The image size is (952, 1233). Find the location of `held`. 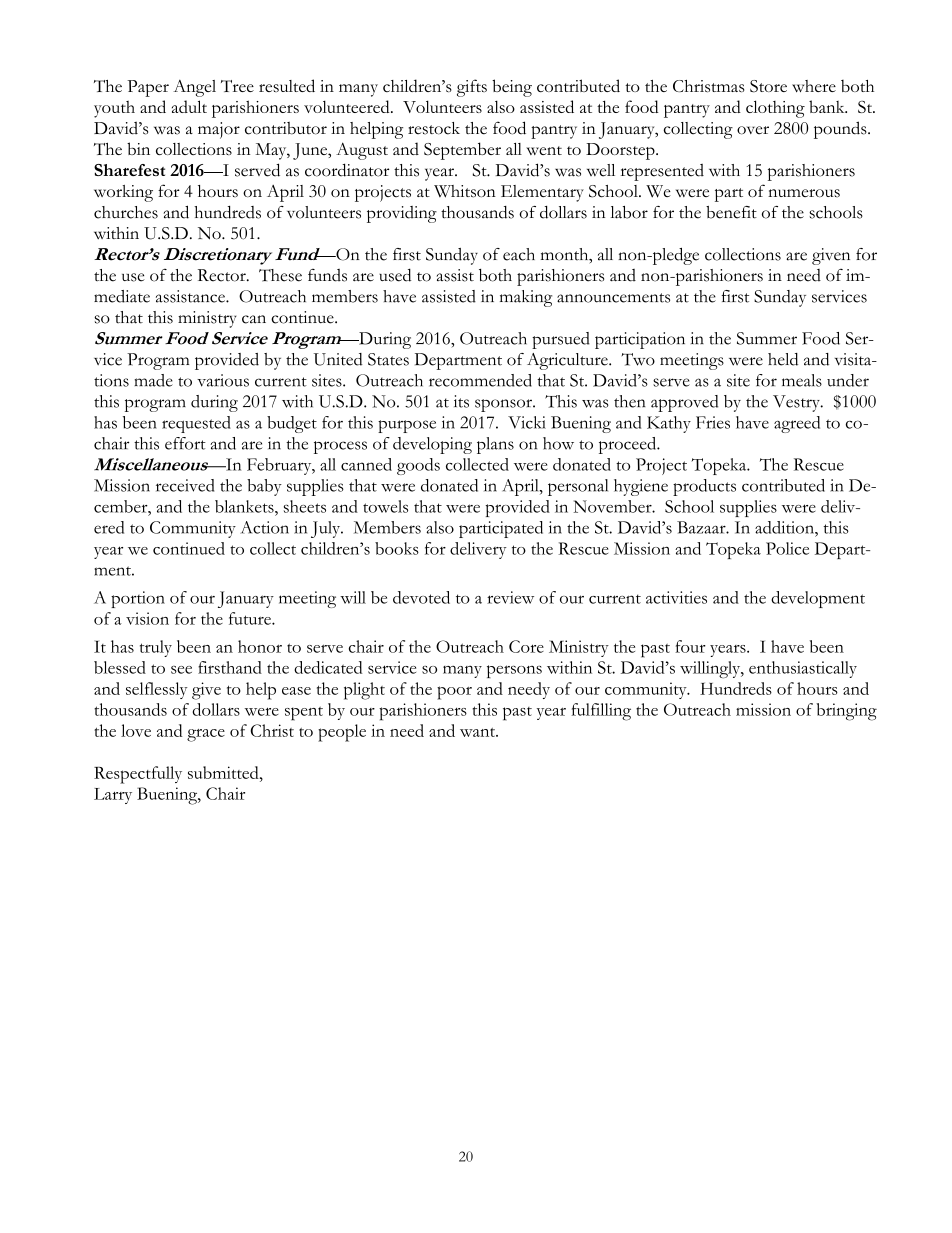

held is located at coordinates (783, 359).
